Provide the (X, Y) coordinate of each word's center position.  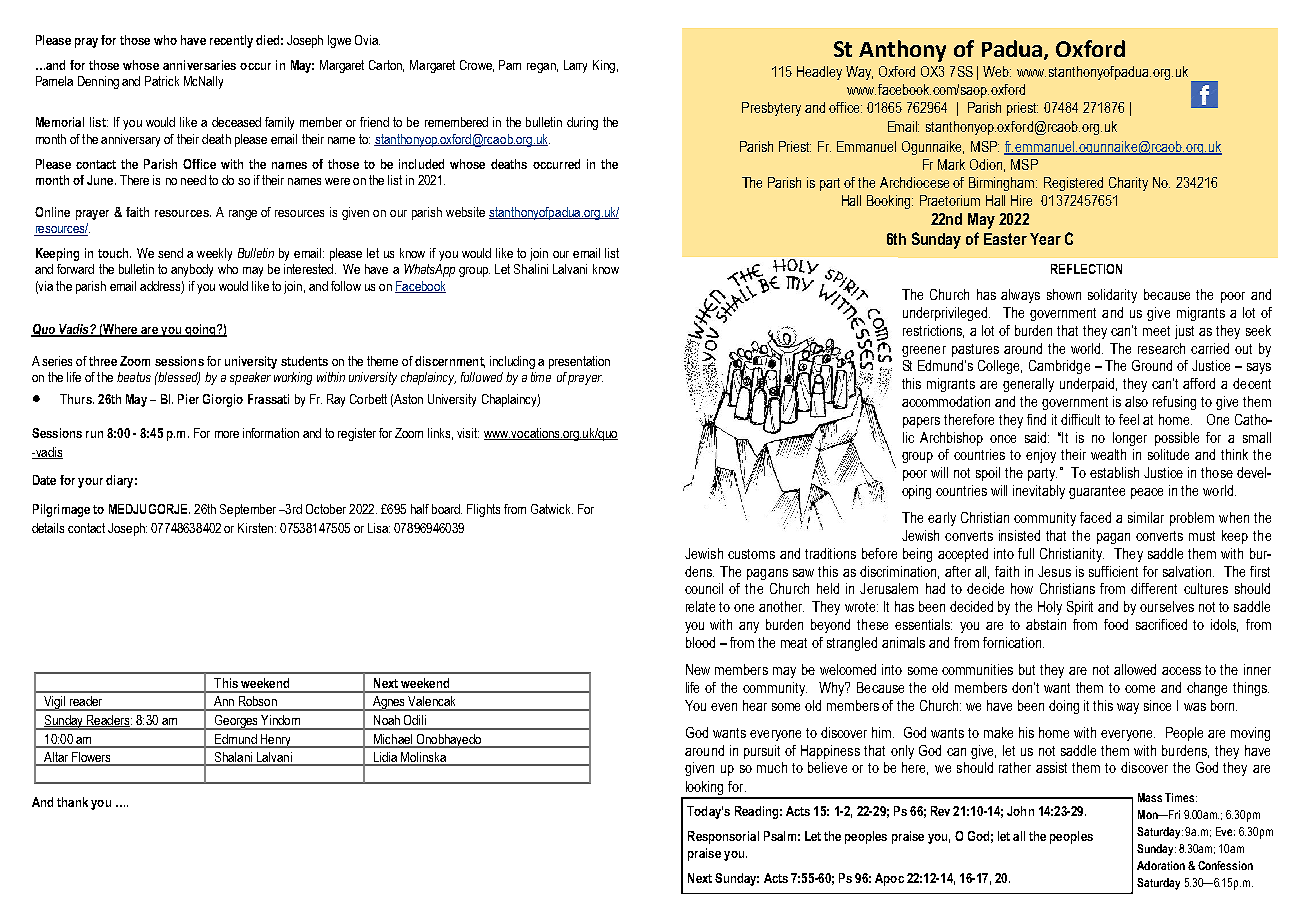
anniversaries (199, 65)
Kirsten (255, 528)
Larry (575, 66)
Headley (819, 73)
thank (72, 802)
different (1154, 588)
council (704, 588)
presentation (579, 362)
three (103, 361)
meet (1156, 331)
